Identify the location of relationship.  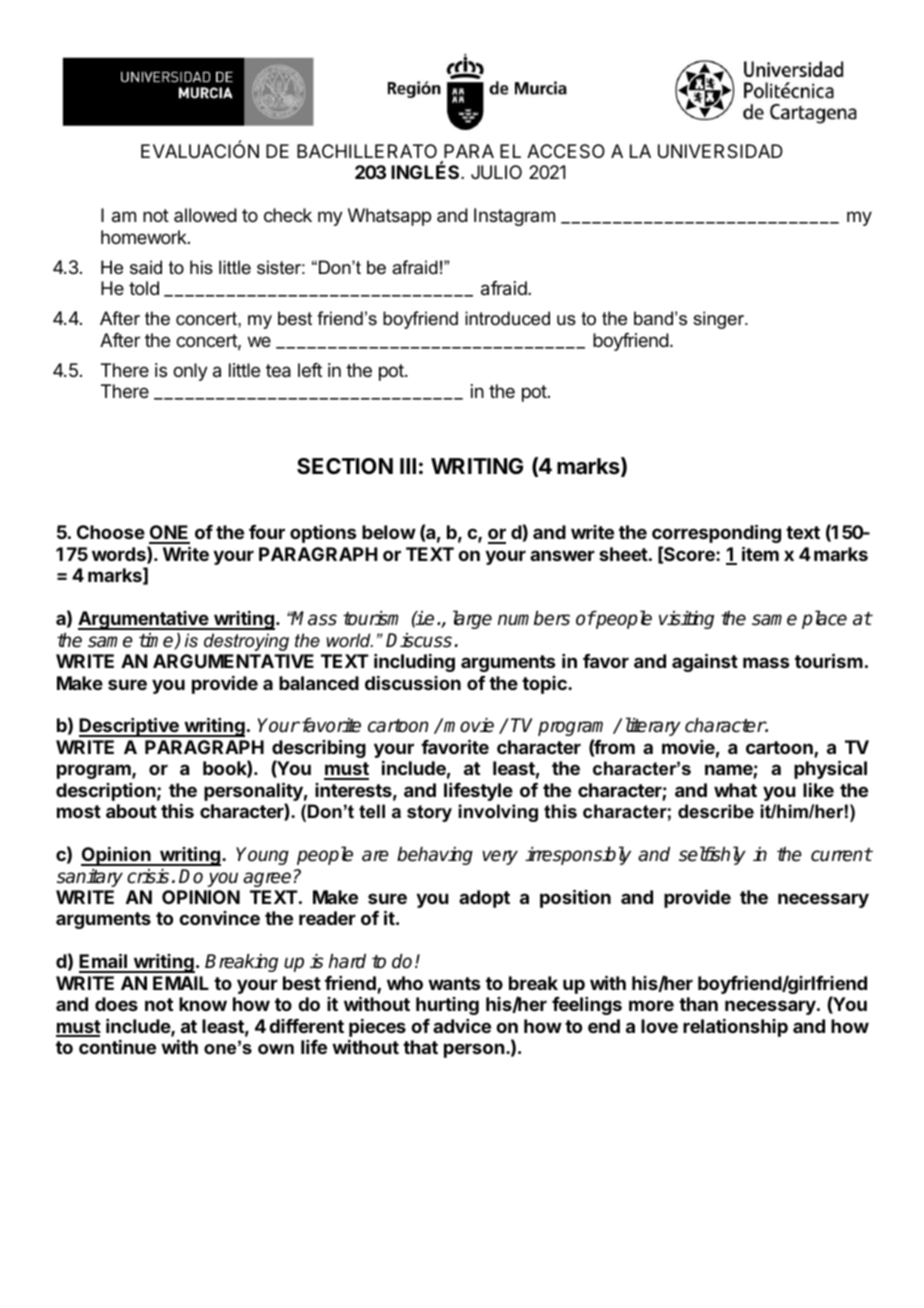
(735, 1028).
